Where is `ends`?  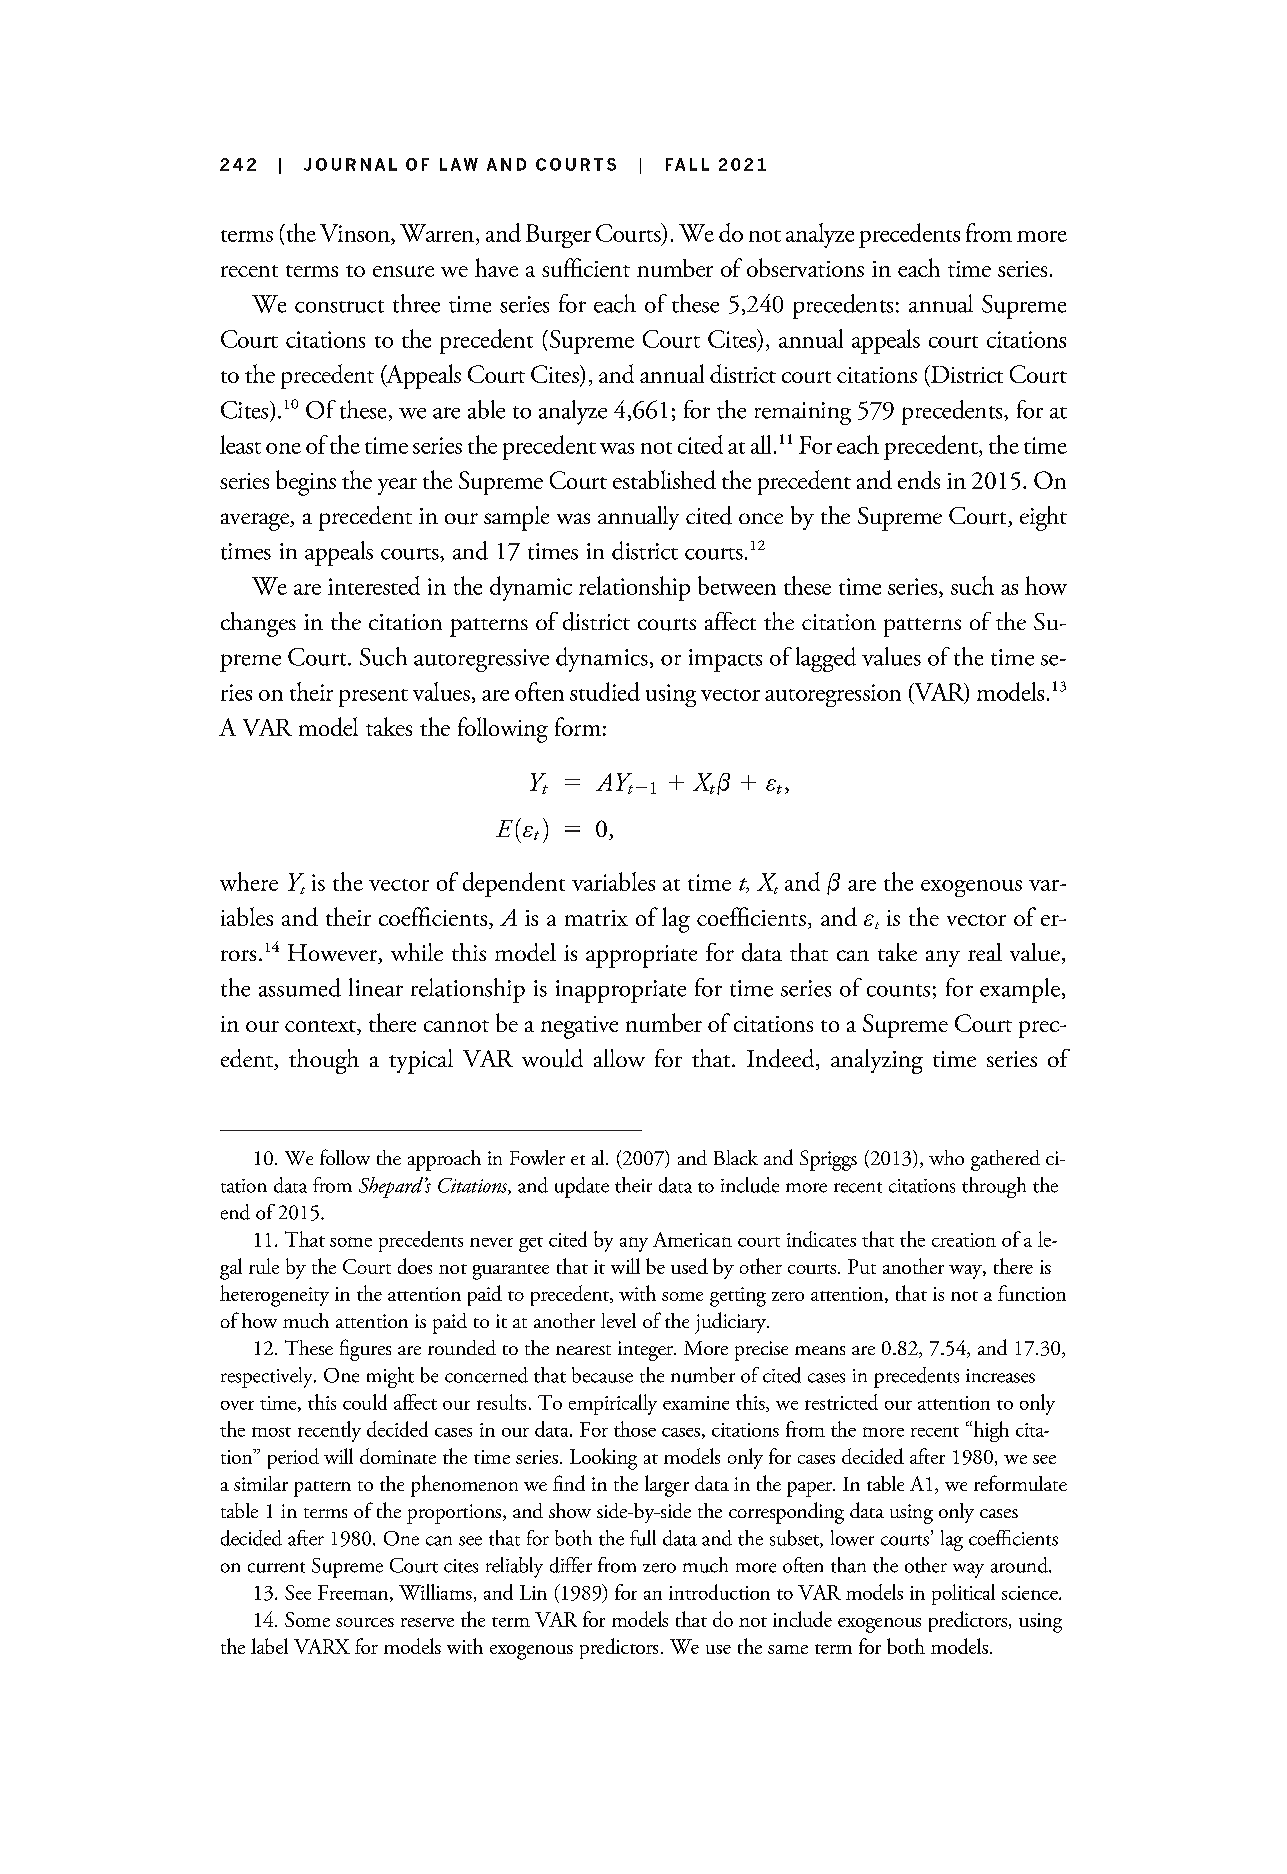
ends is located at coordinates (919, 480).
